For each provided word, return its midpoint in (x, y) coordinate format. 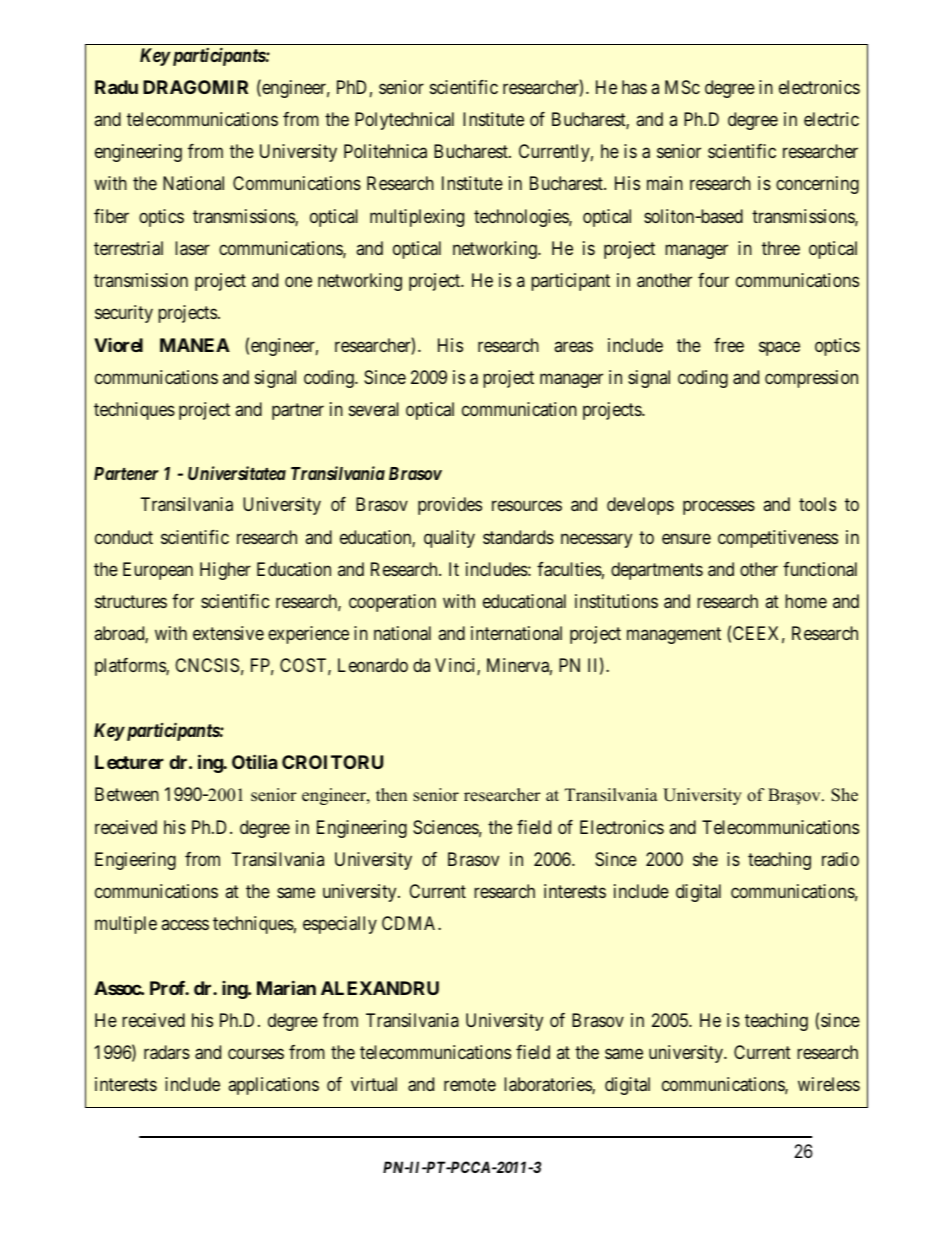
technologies (522, 218)
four (713, 280)
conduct (124, 537)
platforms (131, 667)
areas (573, 346)
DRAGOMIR (195, 87)
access (185, 925)
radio (840, 859)
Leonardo (373, 665)
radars (167, 1052)
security (124, 314)
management (674, 635)
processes (719, 508)
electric (831, 119)
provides (450, 506)
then (391, 795)
